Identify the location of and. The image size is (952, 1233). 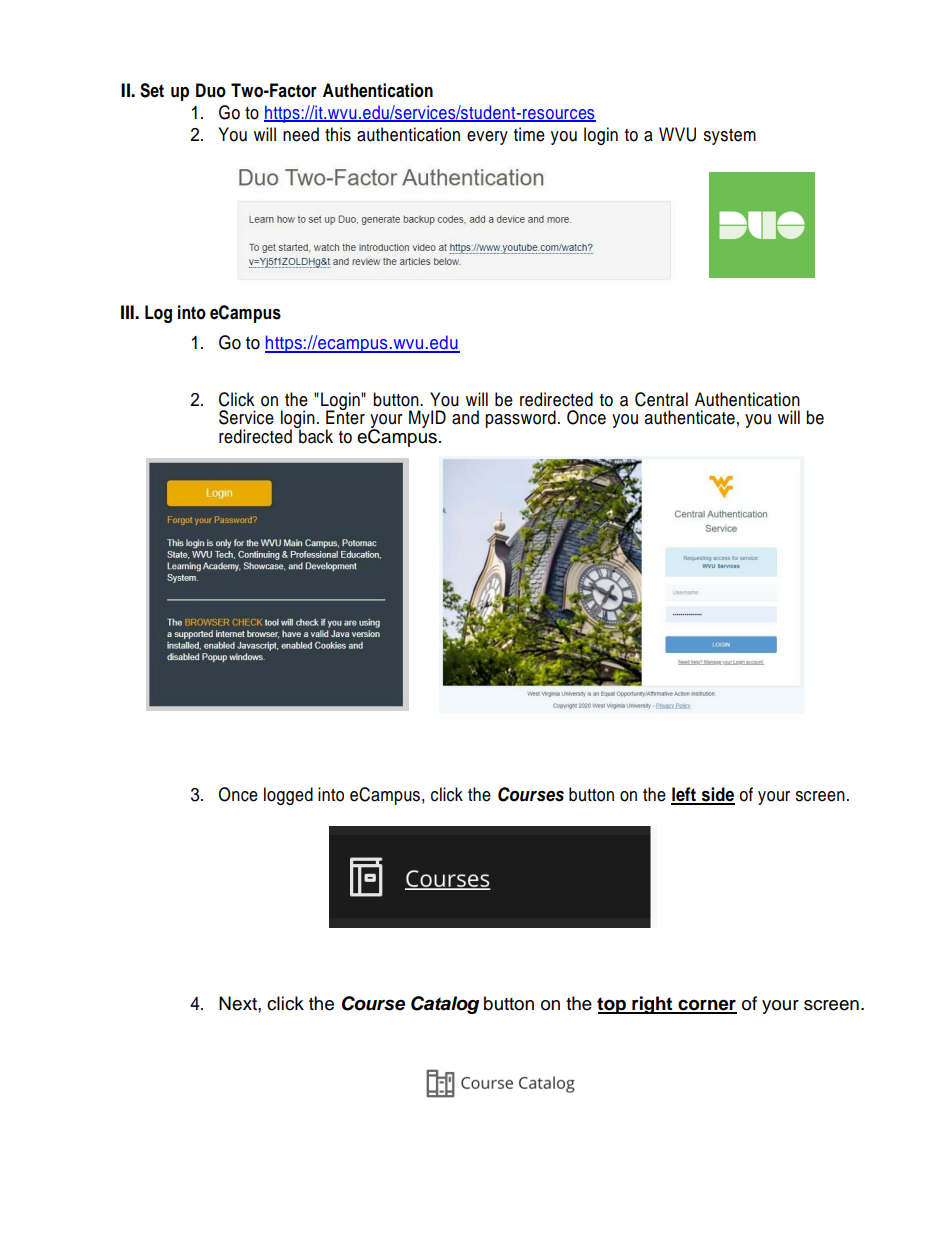
(465, 417).
